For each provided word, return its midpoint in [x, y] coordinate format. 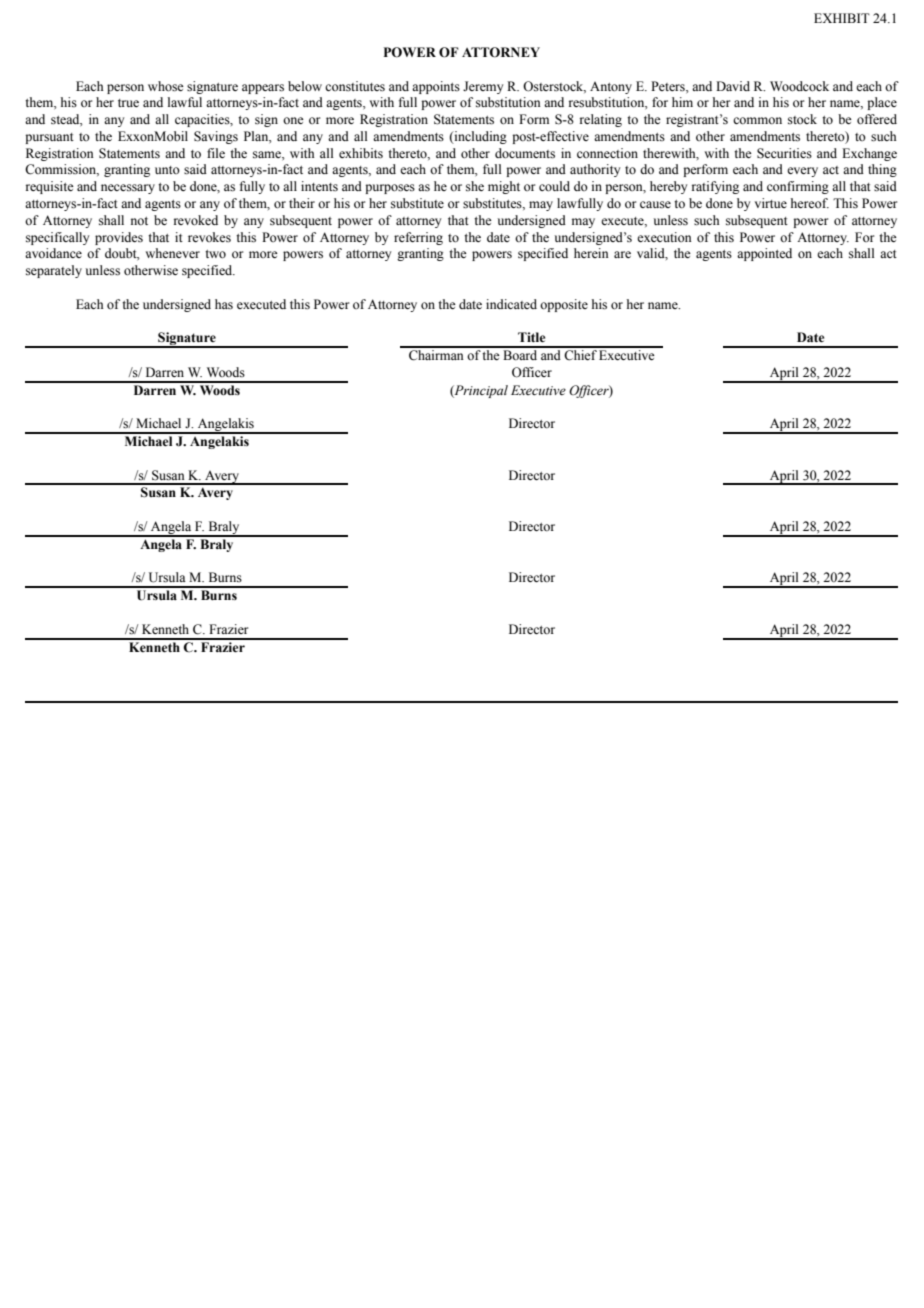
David [733, 86]
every [802, 172]
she [475, 186]
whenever [172, 253]
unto [167, 170]
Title [531, 337]
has [224, 304]
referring [418, 238]
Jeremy [483, 87]
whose [166, 86]
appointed [764, 254]
